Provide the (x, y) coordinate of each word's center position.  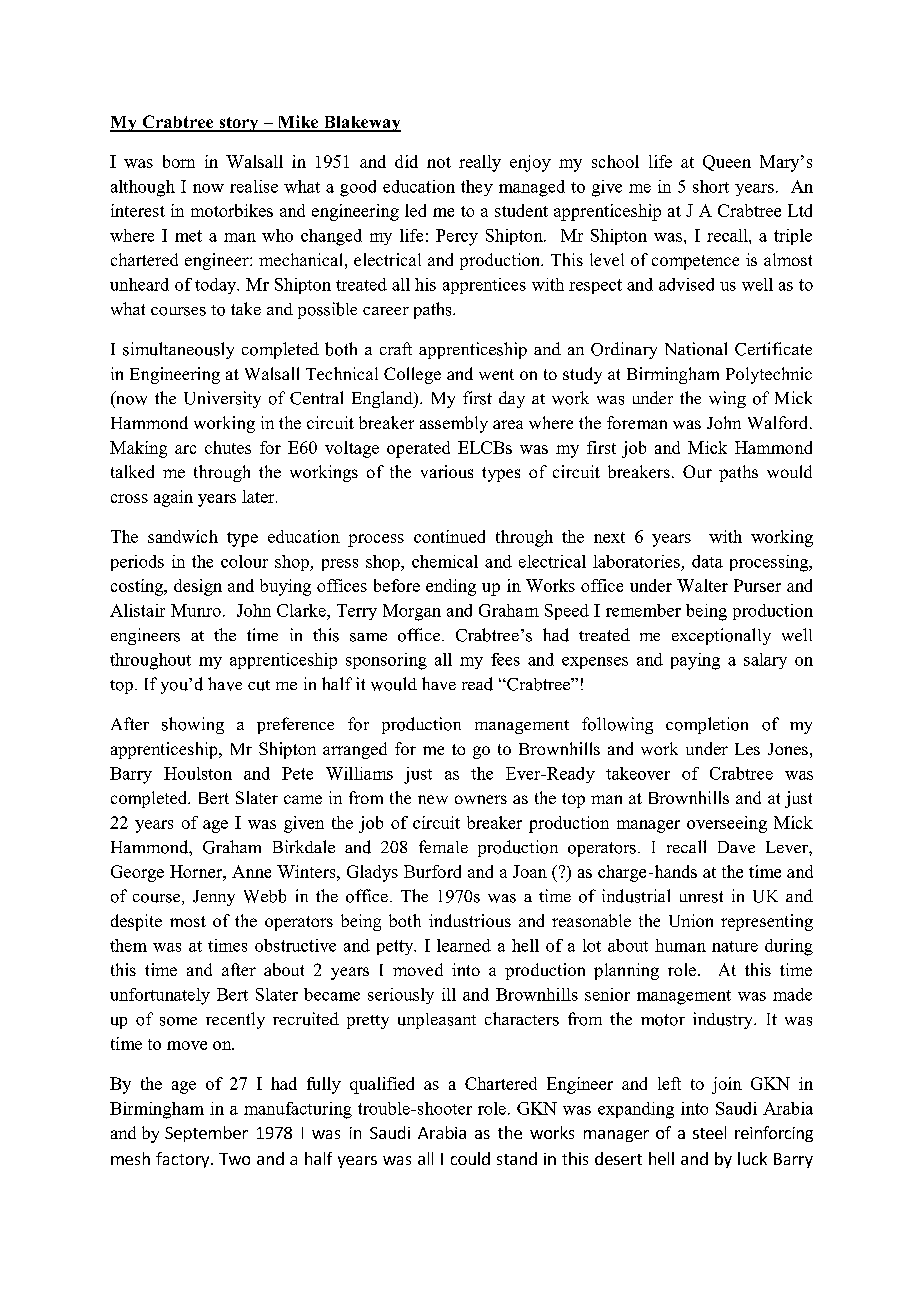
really (480, 163)
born (179, 161)
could (470, 1158)
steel (709, 1132)
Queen (727, 163)
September (206, 1134)
